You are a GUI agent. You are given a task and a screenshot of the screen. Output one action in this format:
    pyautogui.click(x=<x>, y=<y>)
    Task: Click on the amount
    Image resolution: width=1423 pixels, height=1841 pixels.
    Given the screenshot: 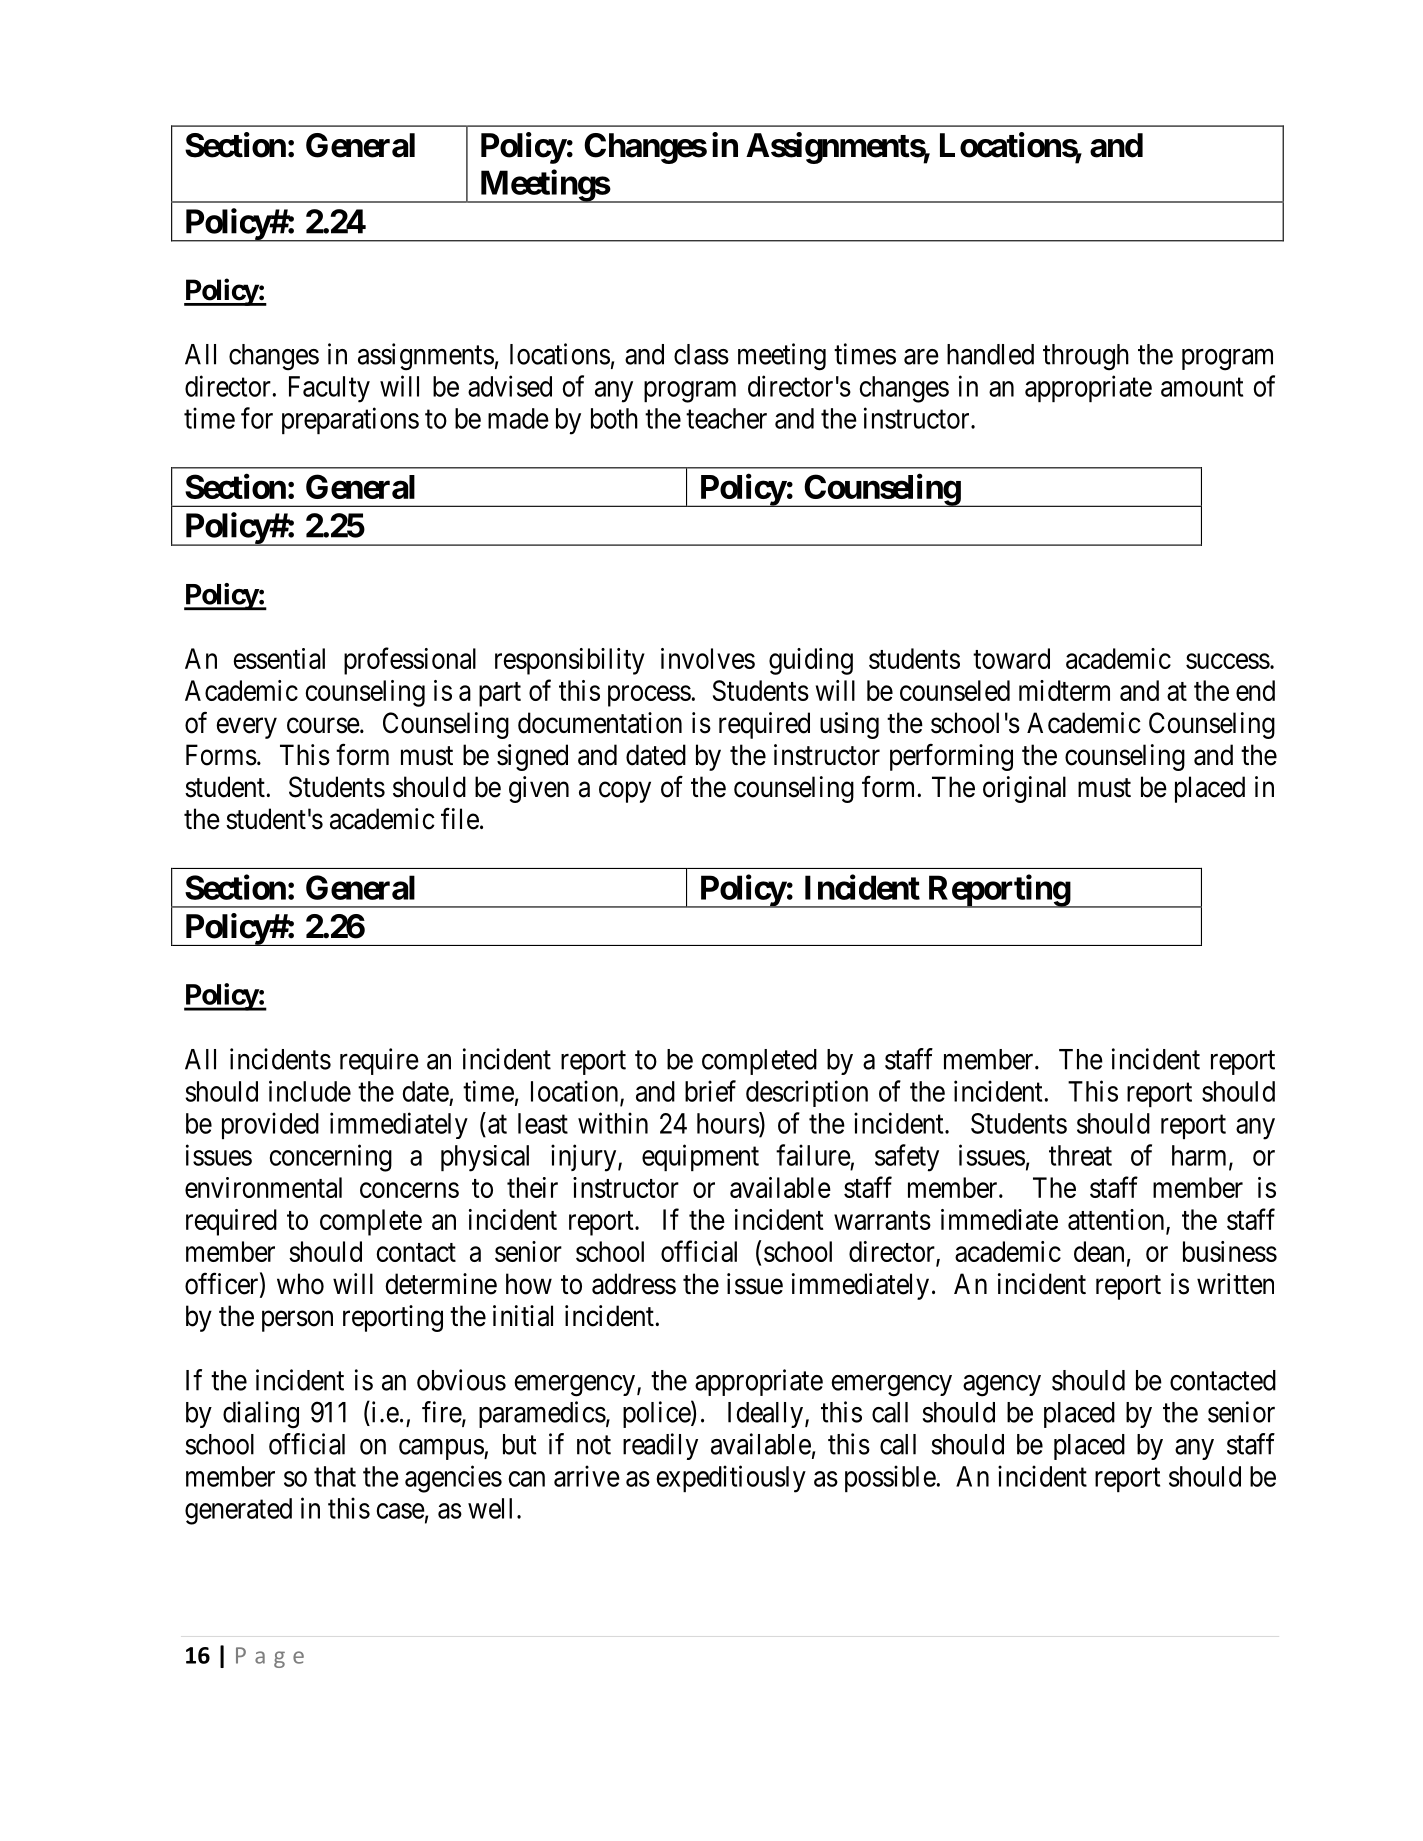 What is the action you would take?
    pyautogui.click(x=1202, y=387)
